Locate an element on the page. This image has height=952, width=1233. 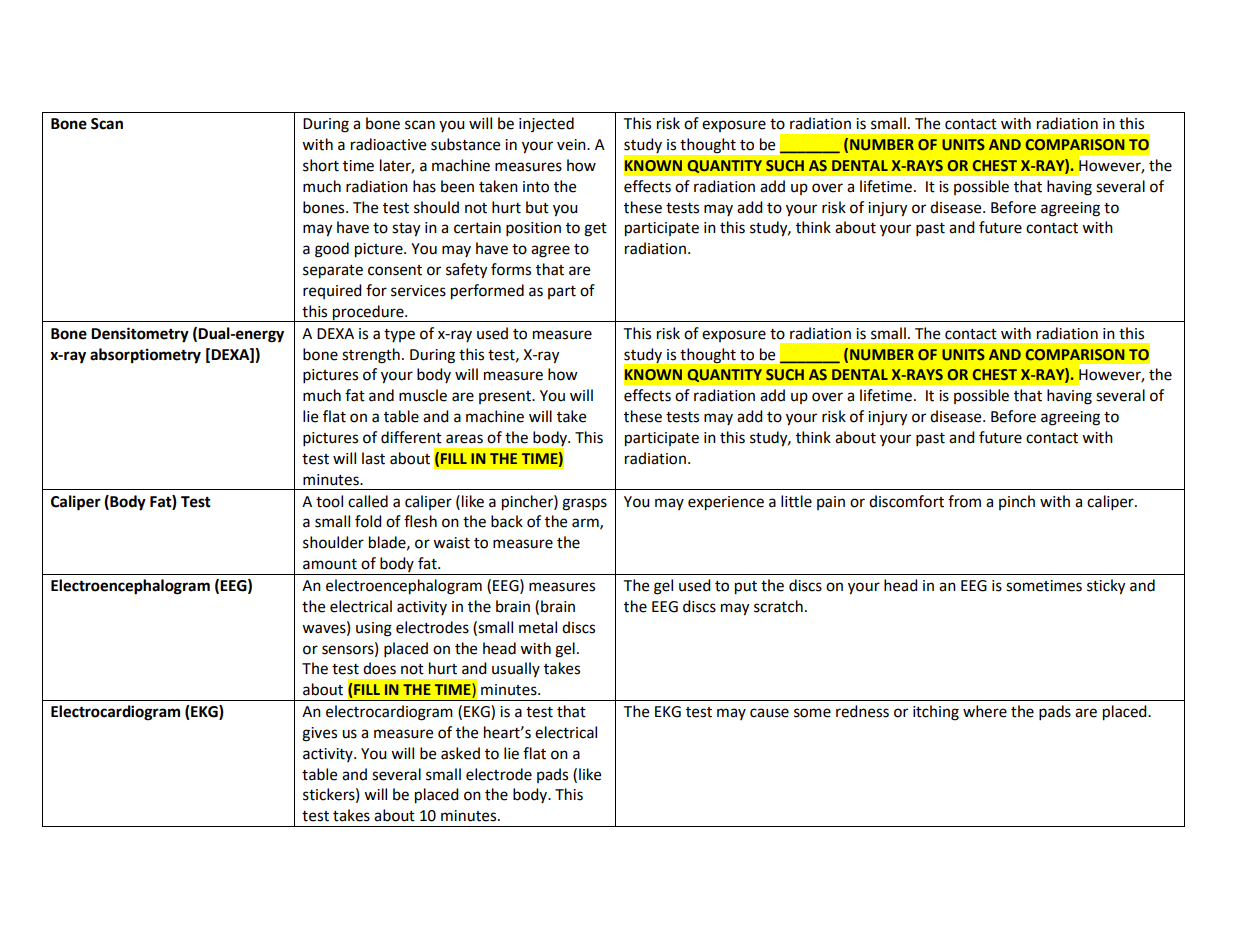
gives is located at coordinates (319, 734).
